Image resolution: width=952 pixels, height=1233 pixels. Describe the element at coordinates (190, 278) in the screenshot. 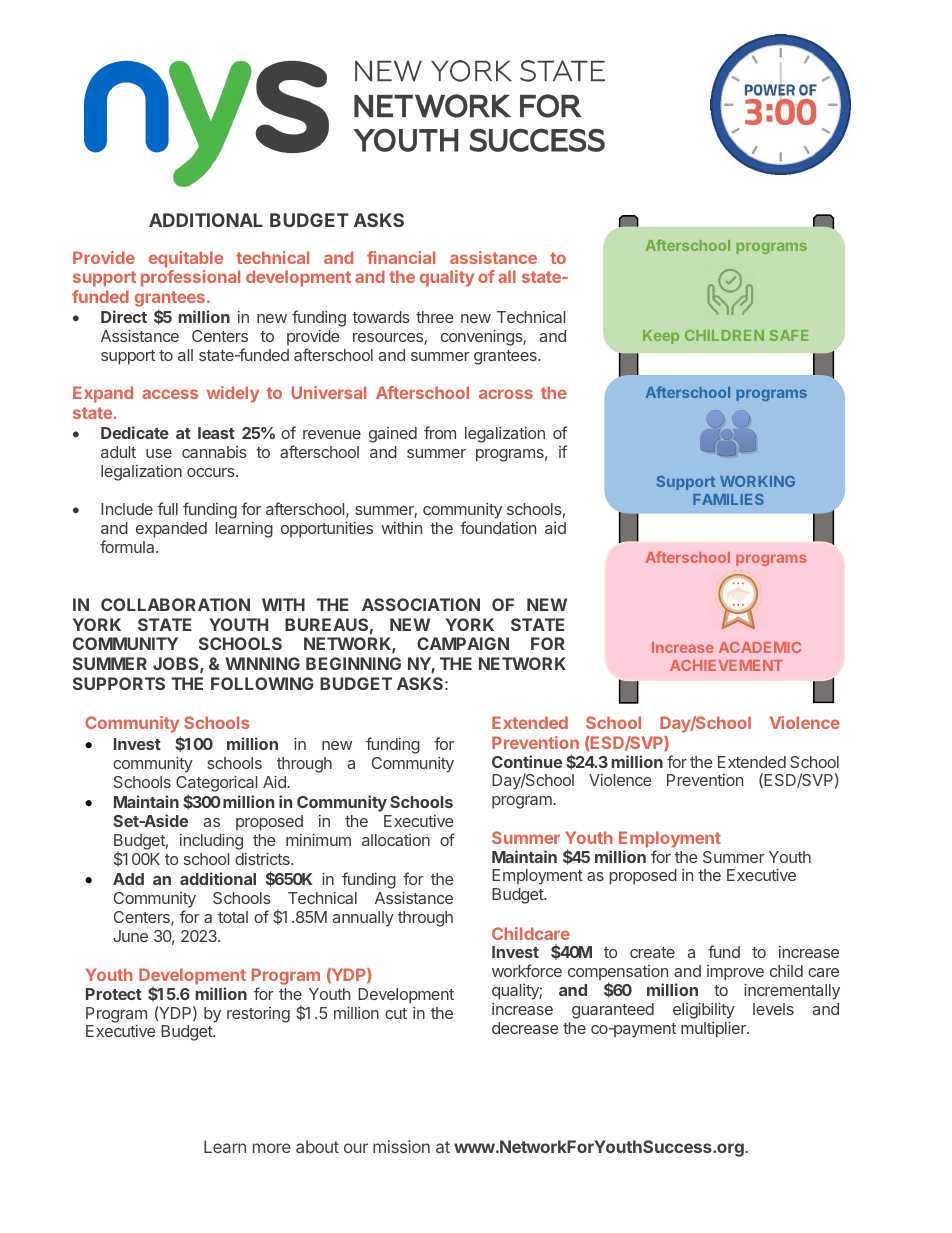

I see `professional` at that location.
